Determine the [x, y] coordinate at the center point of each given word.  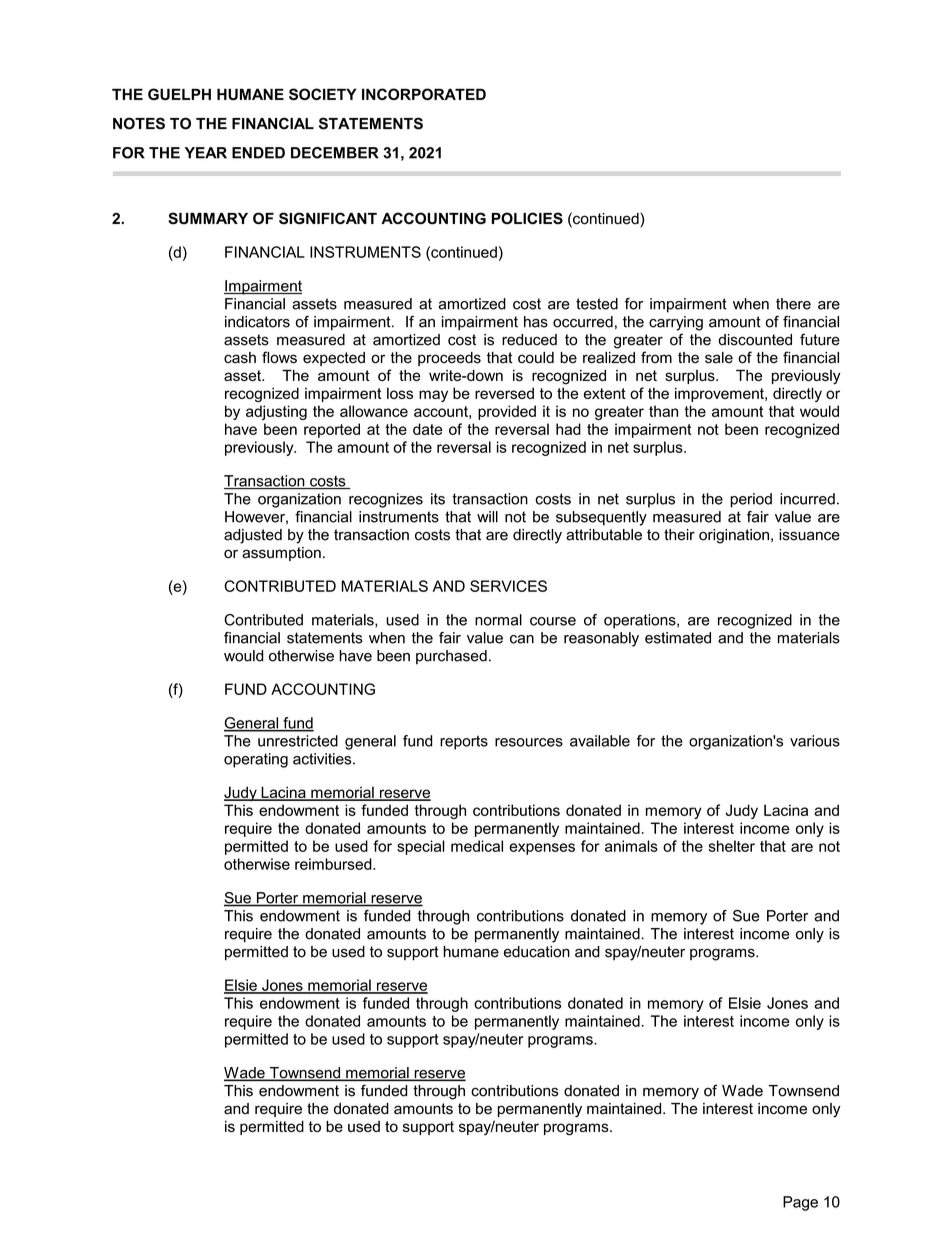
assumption [281, 554]
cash [240, 358]
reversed [504, 393]
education [537, 952]
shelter [732, 846]
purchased [451, 657]
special [421, 847]
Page [800, 1203]
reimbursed [334, 864]
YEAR [206, 153]
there [793, 304]
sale [719, 358]
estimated [678, 638]
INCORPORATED [424, 94]
